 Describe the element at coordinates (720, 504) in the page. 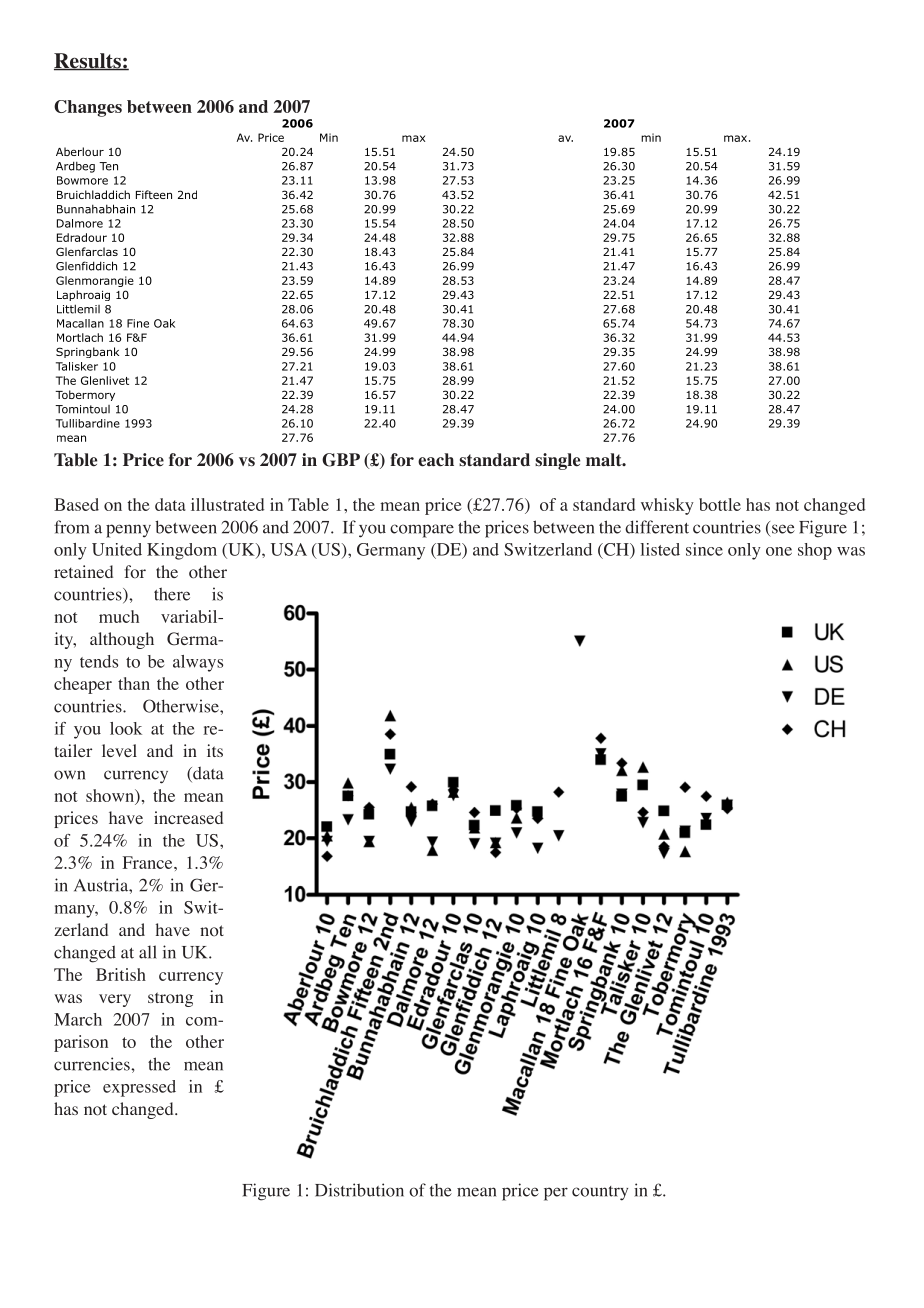

I see `bottle` at that location.
